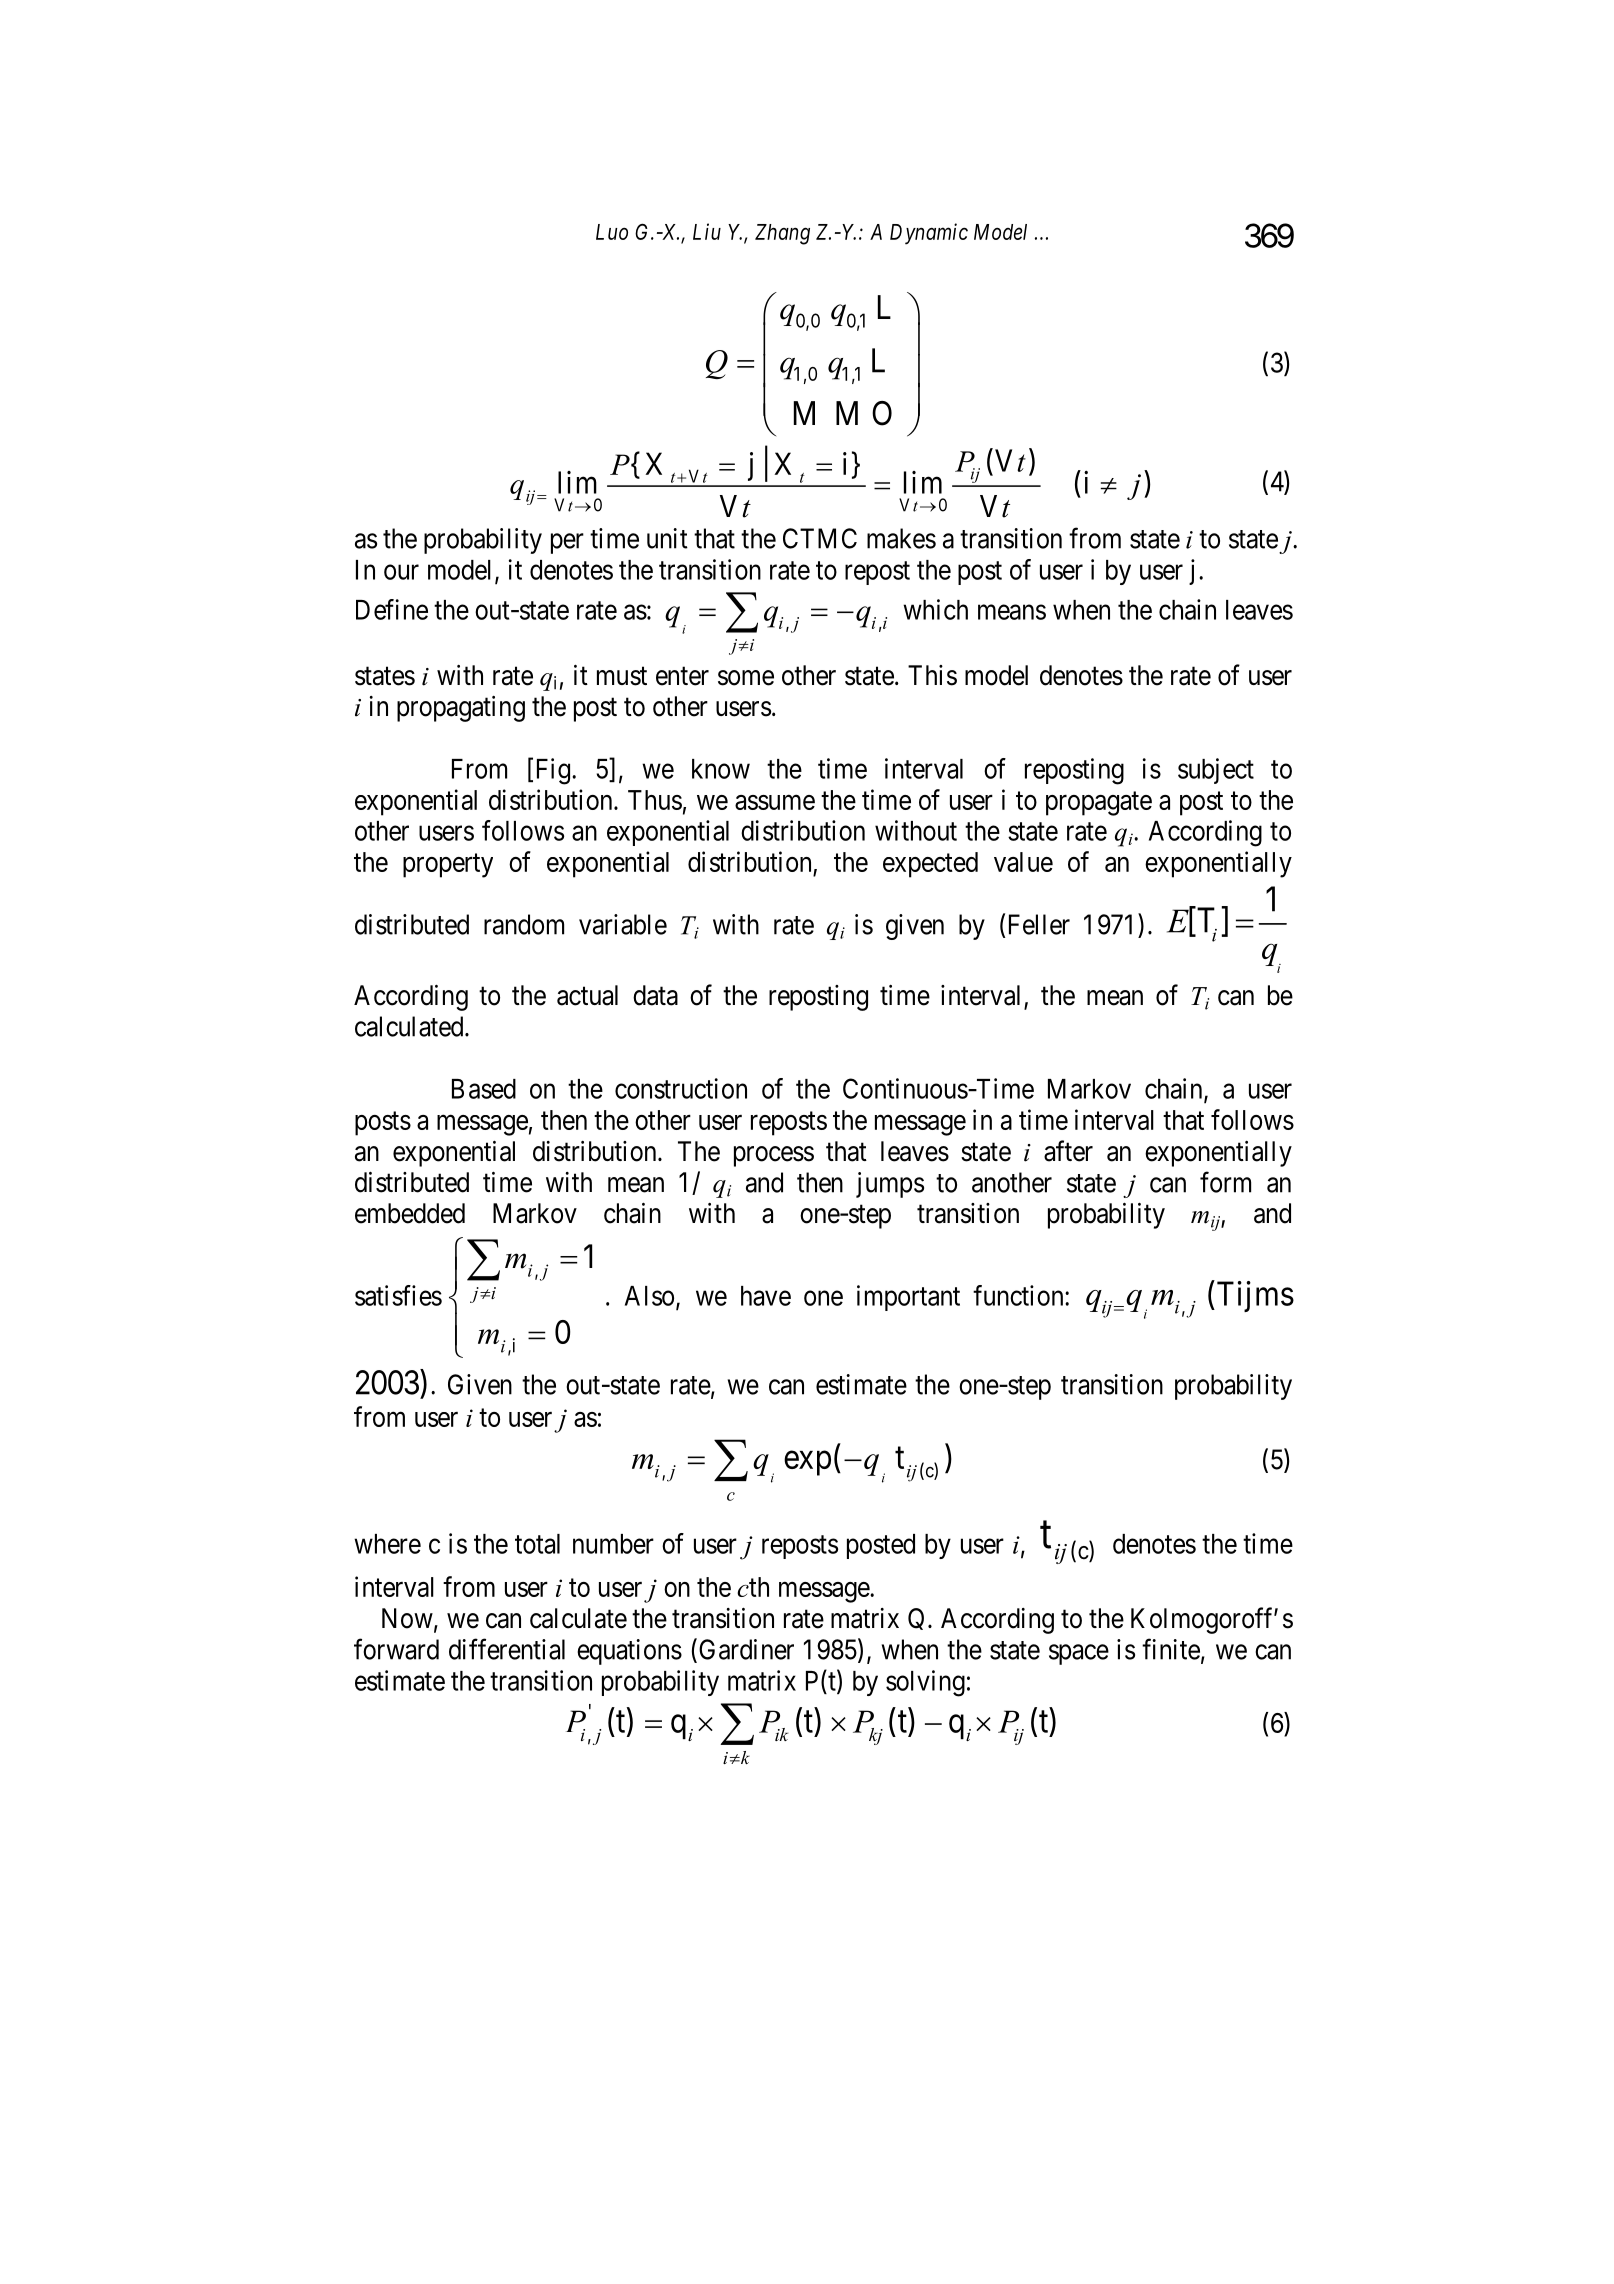 This screenshot has height=2284, width=1614. What do you see at coordinates (782, 234) in the screenshot?
I see `Zhang` at bounding box center [782, 234].
